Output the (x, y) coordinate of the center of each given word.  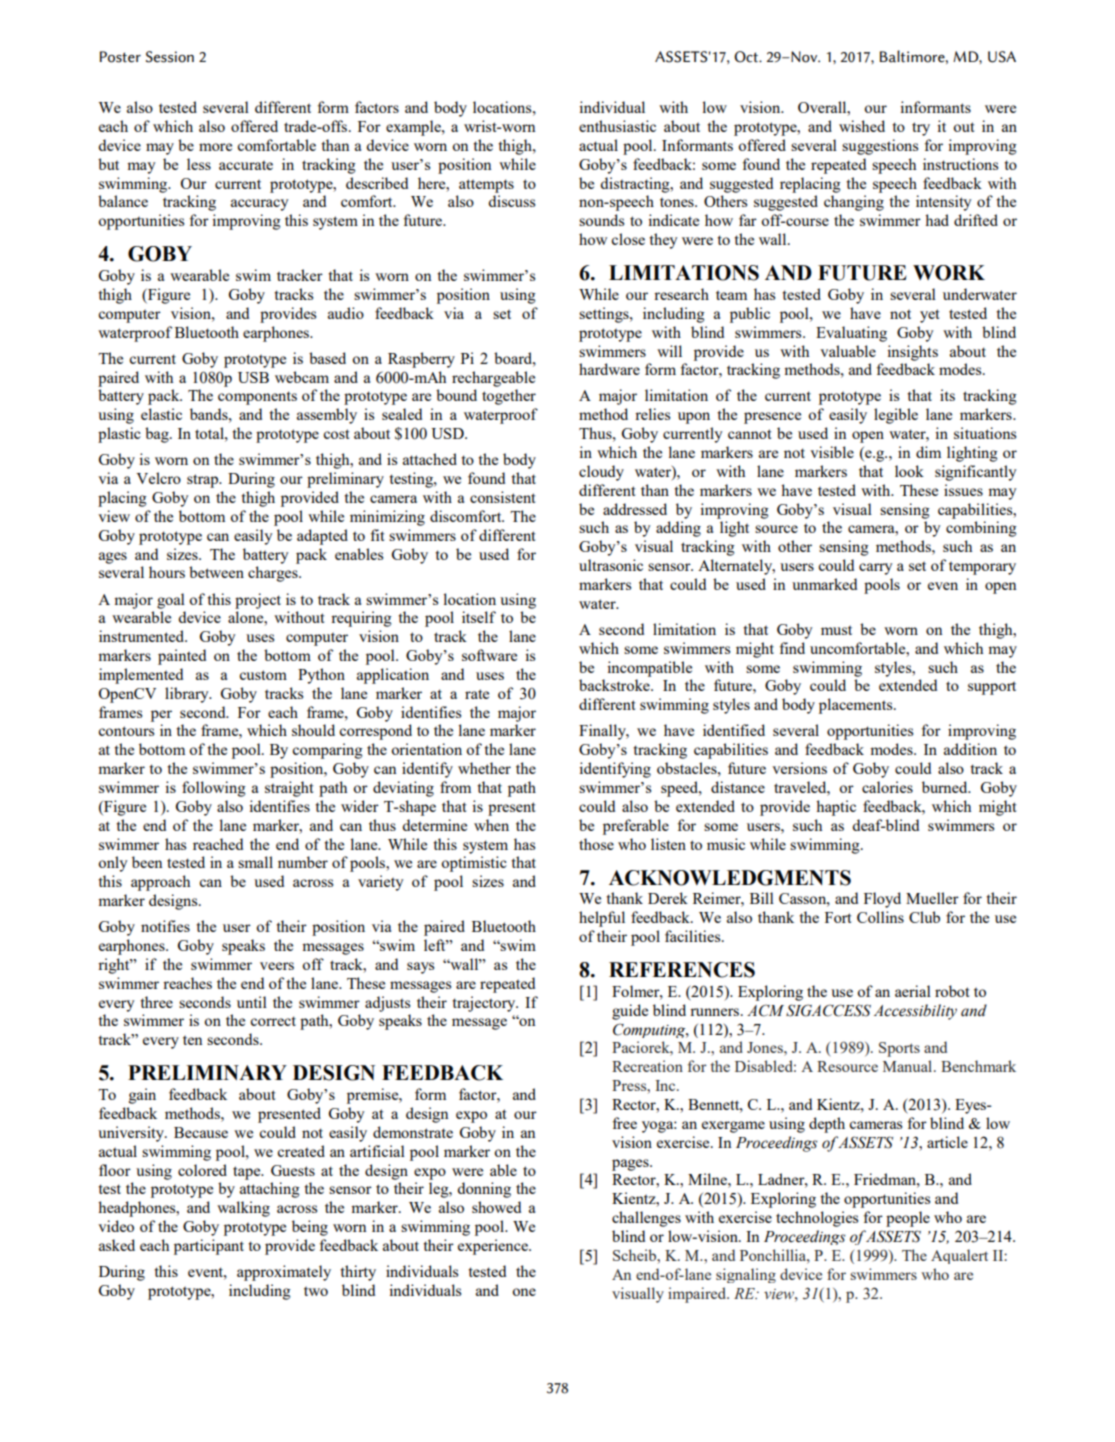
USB (253, 377)
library (188, 695)
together (509, 397)
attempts (486, 186)
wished (862, 126)
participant (209, 1247)
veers (277, 966)
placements (857, 706)
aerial (913, 991)
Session (170, 57)
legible (896, 416)
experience (494, 1247)
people (908, 1219)
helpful (602, 919)
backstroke (615, 685)
